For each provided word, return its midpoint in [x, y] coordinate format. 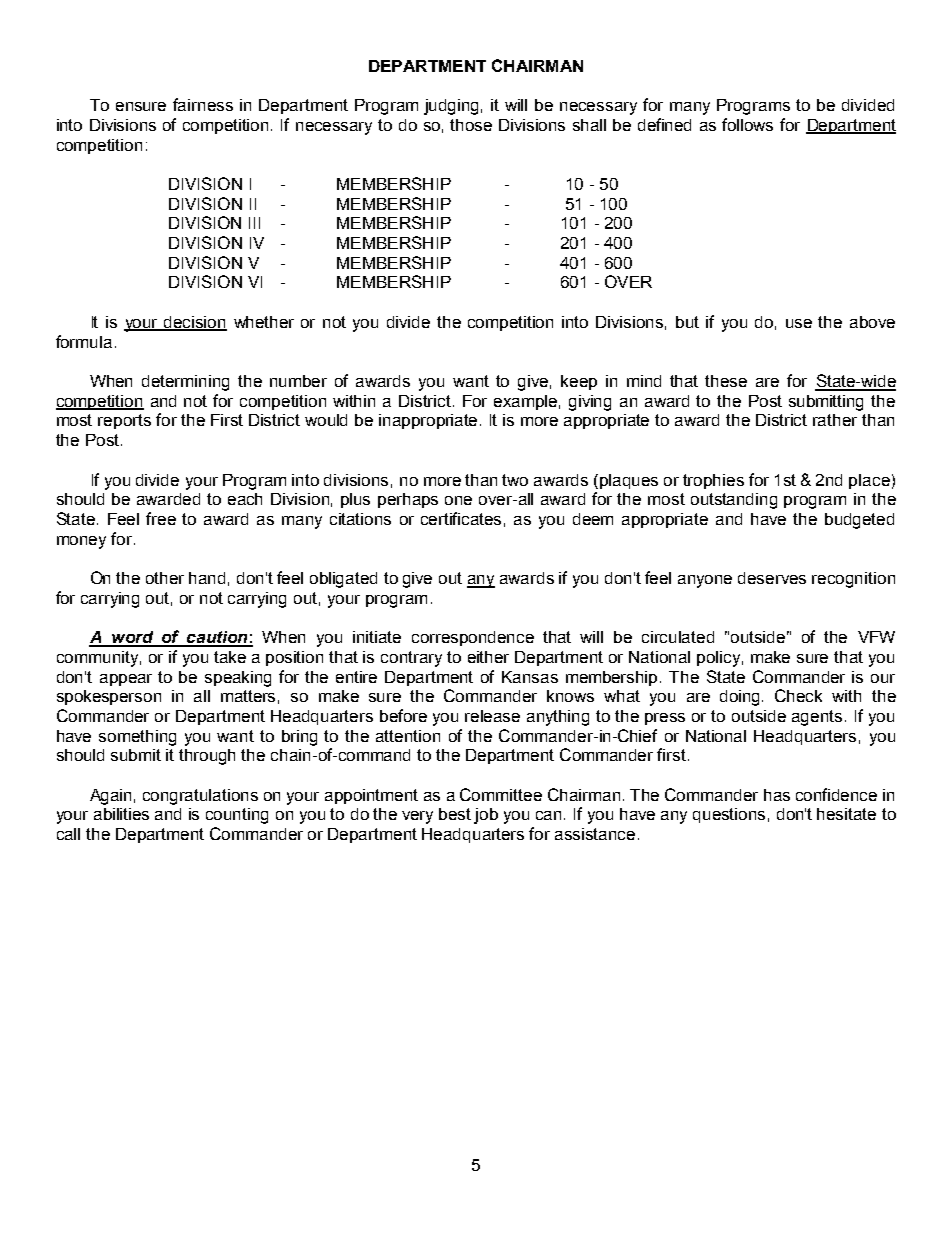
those [471, 125]
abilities [121, 814]
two [515, 480]
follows [747, 124]
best [455, 814]
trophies [713, 481]
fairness [203, 104]
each [245, 499]
